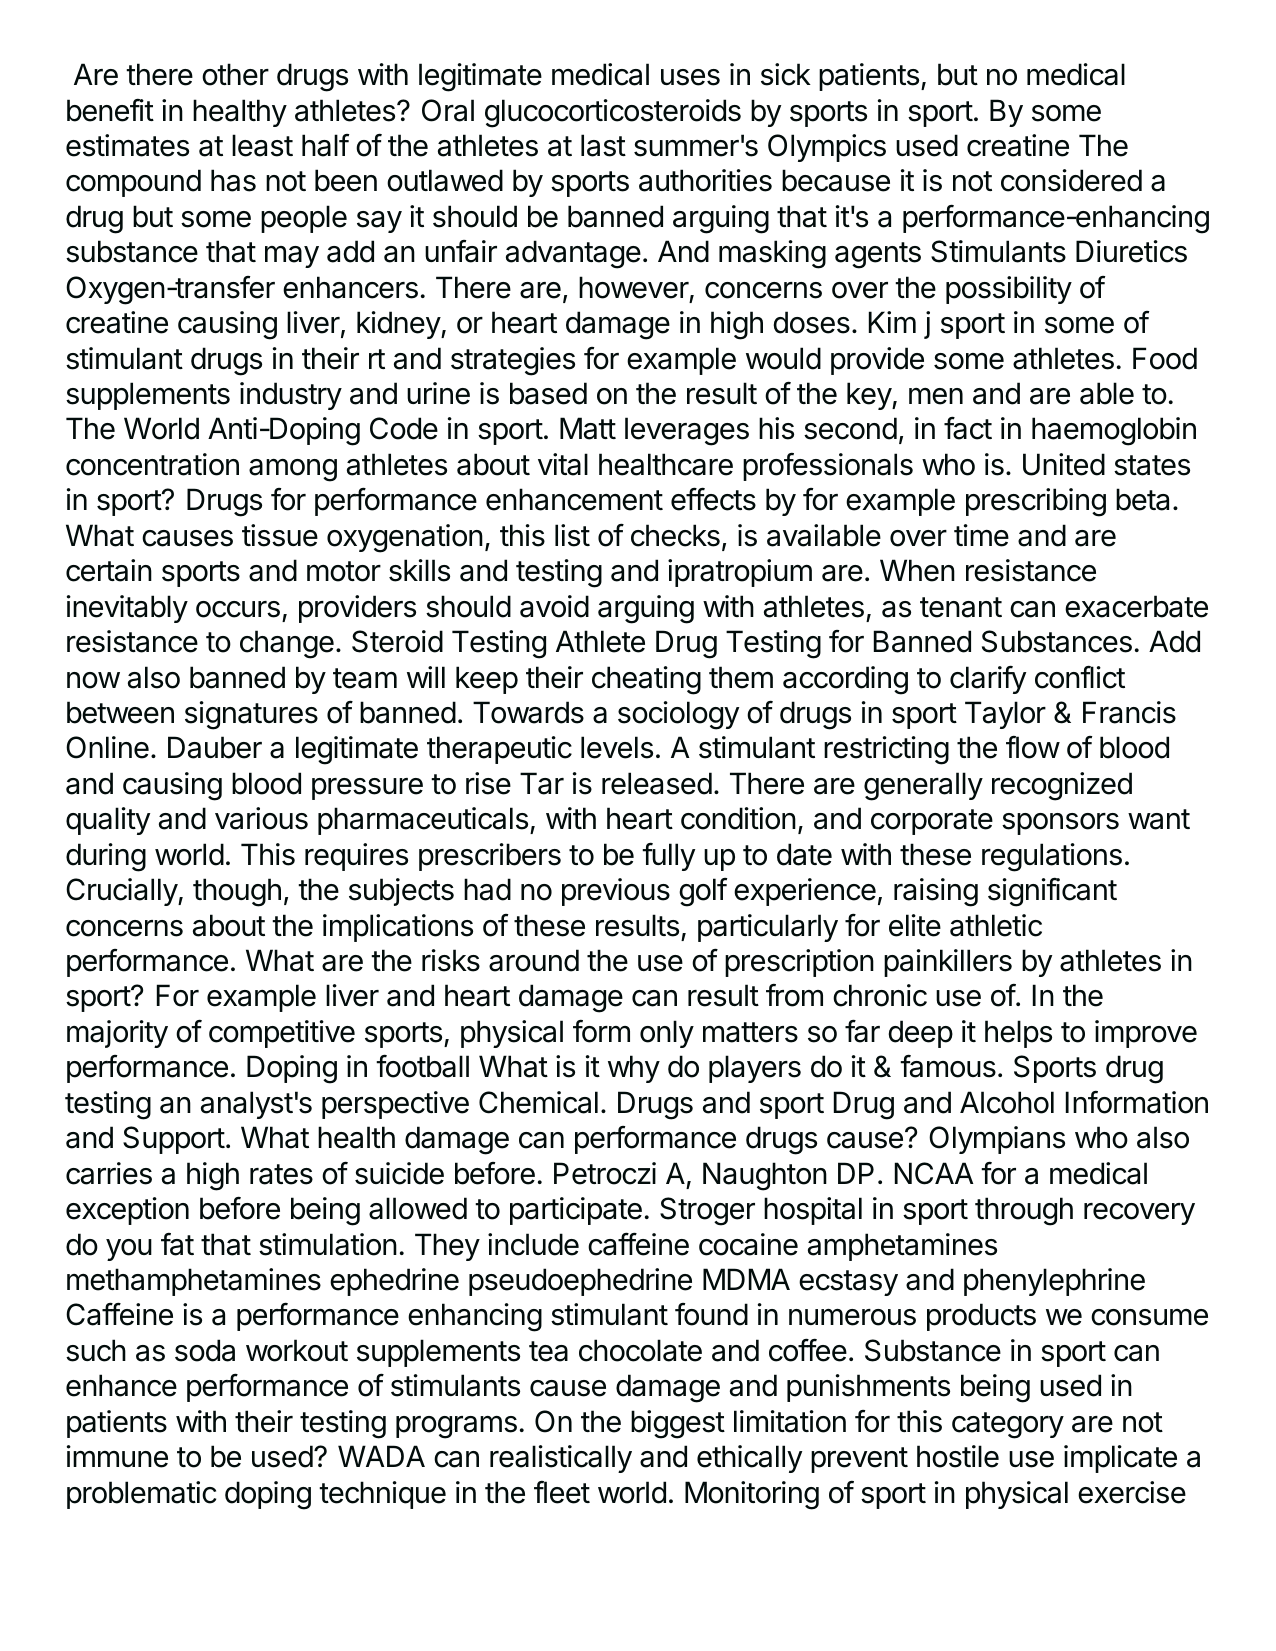  Describe the element at coordinates (1008, 1425) in the screenshot. I see `category` at that location.
